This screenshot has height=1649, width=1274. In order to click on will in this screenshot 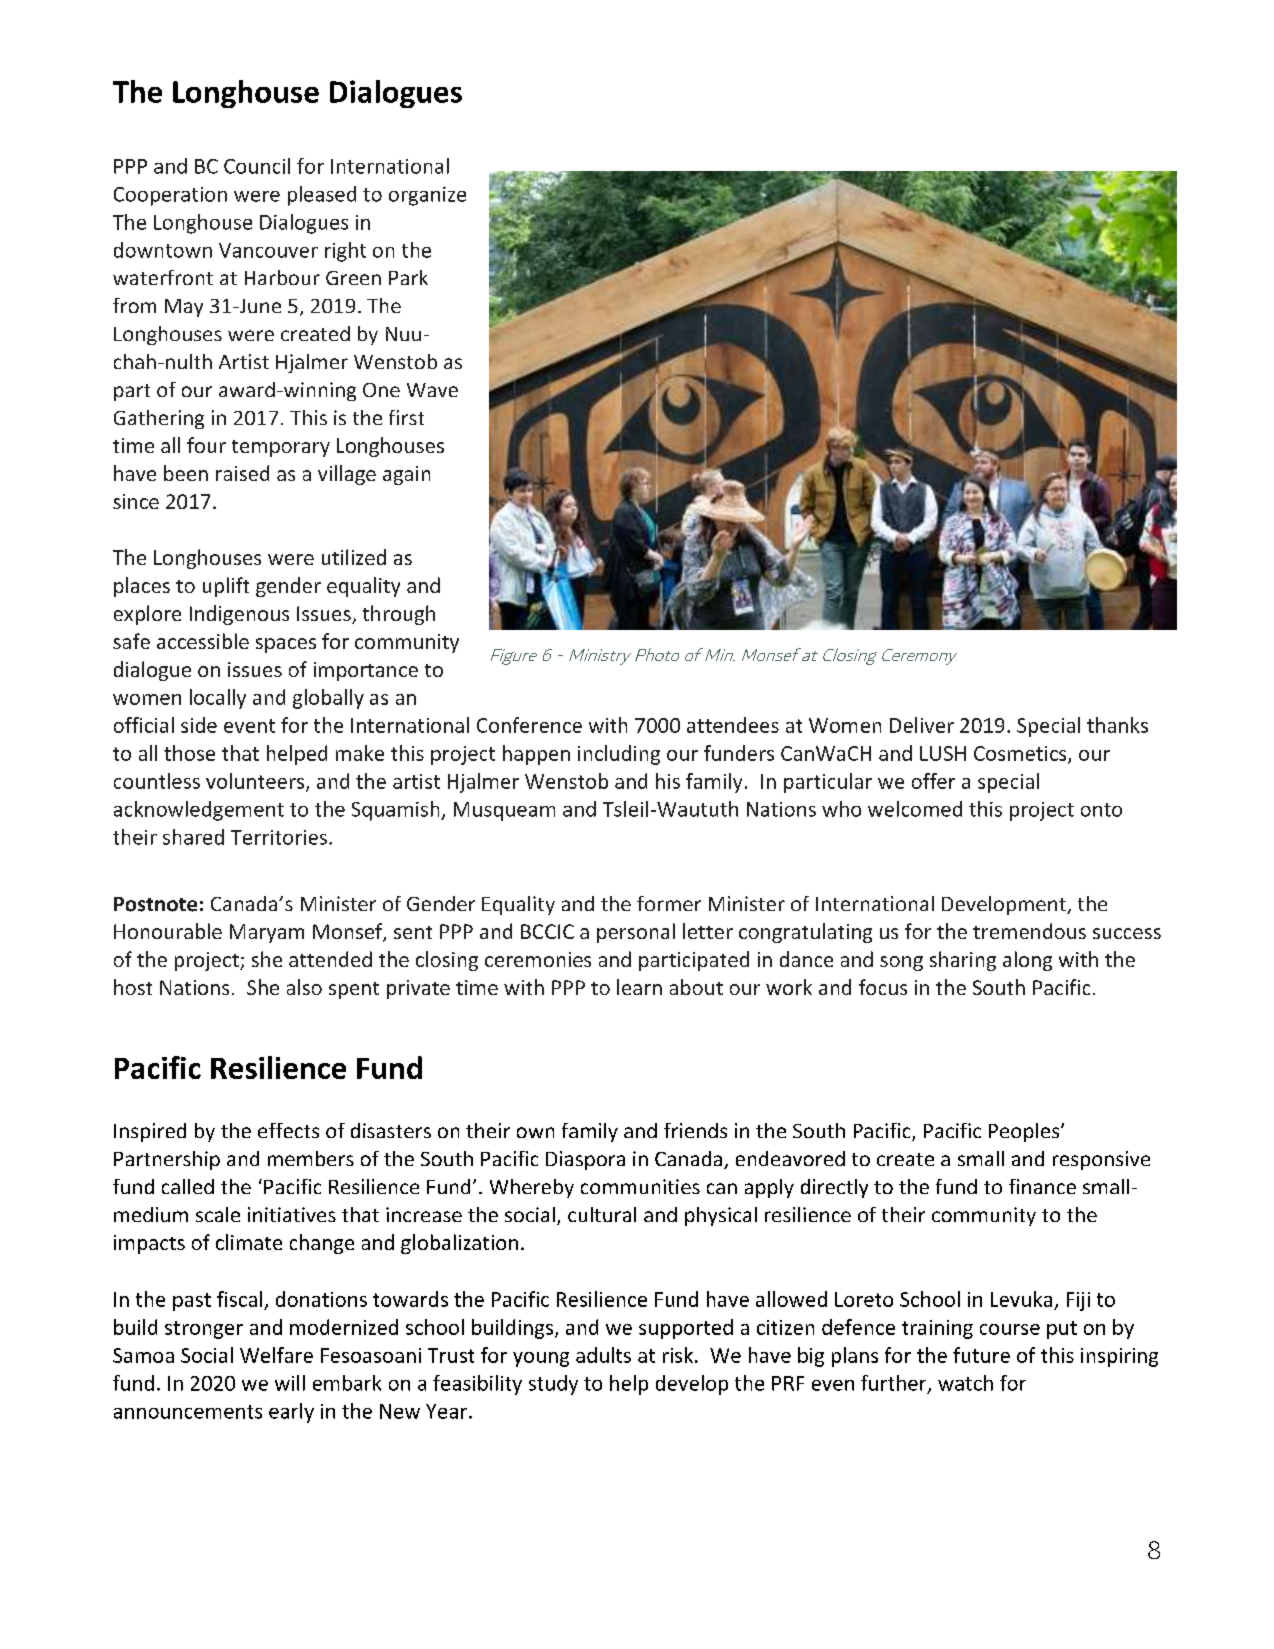, I will do `click(290, 1383)`.
